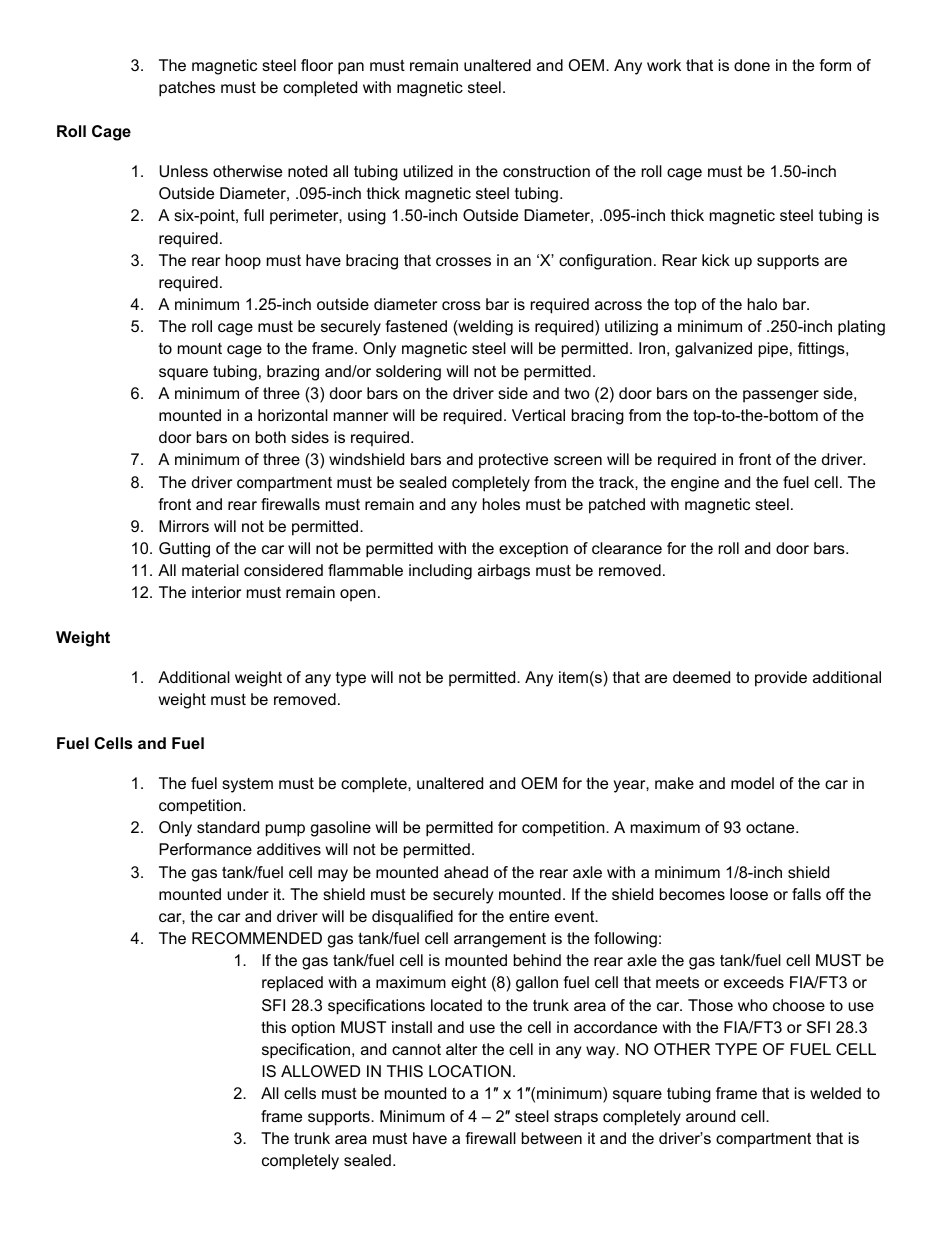 The height and width of the screenshot is (1233, 952). What do you see at coordinates (293, 373) in the screenshot?
I see `brazing` at bounding box center [293, 373].
